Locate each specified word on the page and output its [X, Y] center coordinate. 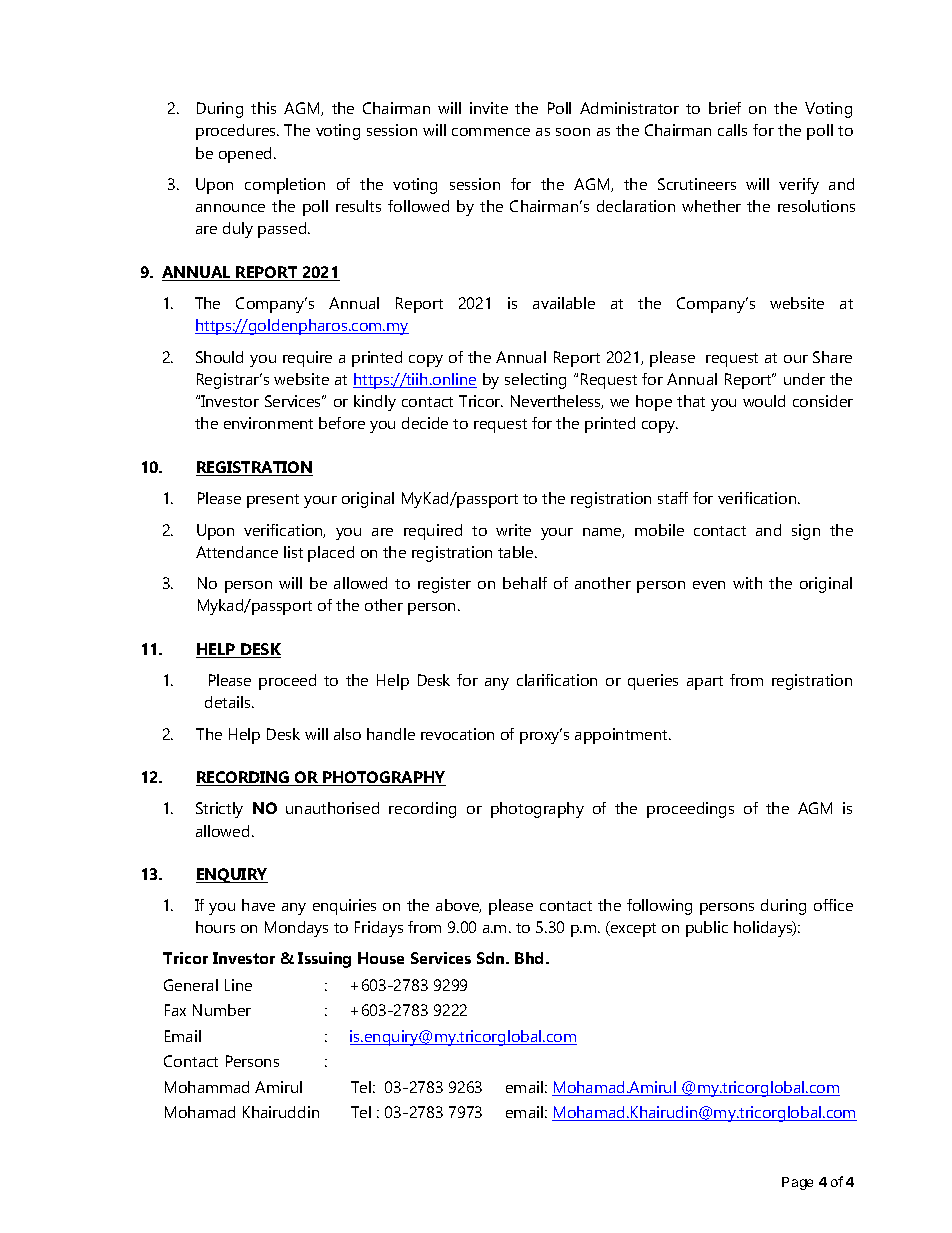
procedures [237, 132]
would [764, 401]
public [707, 929]
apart [705, 683]
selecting [535, 381]
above [458, 906]
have [258, 905]
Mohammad [207, 1087]
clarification [557, 680]
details [229, 702]
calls [732, 130]
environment [268, 423]
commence [491, 132]
